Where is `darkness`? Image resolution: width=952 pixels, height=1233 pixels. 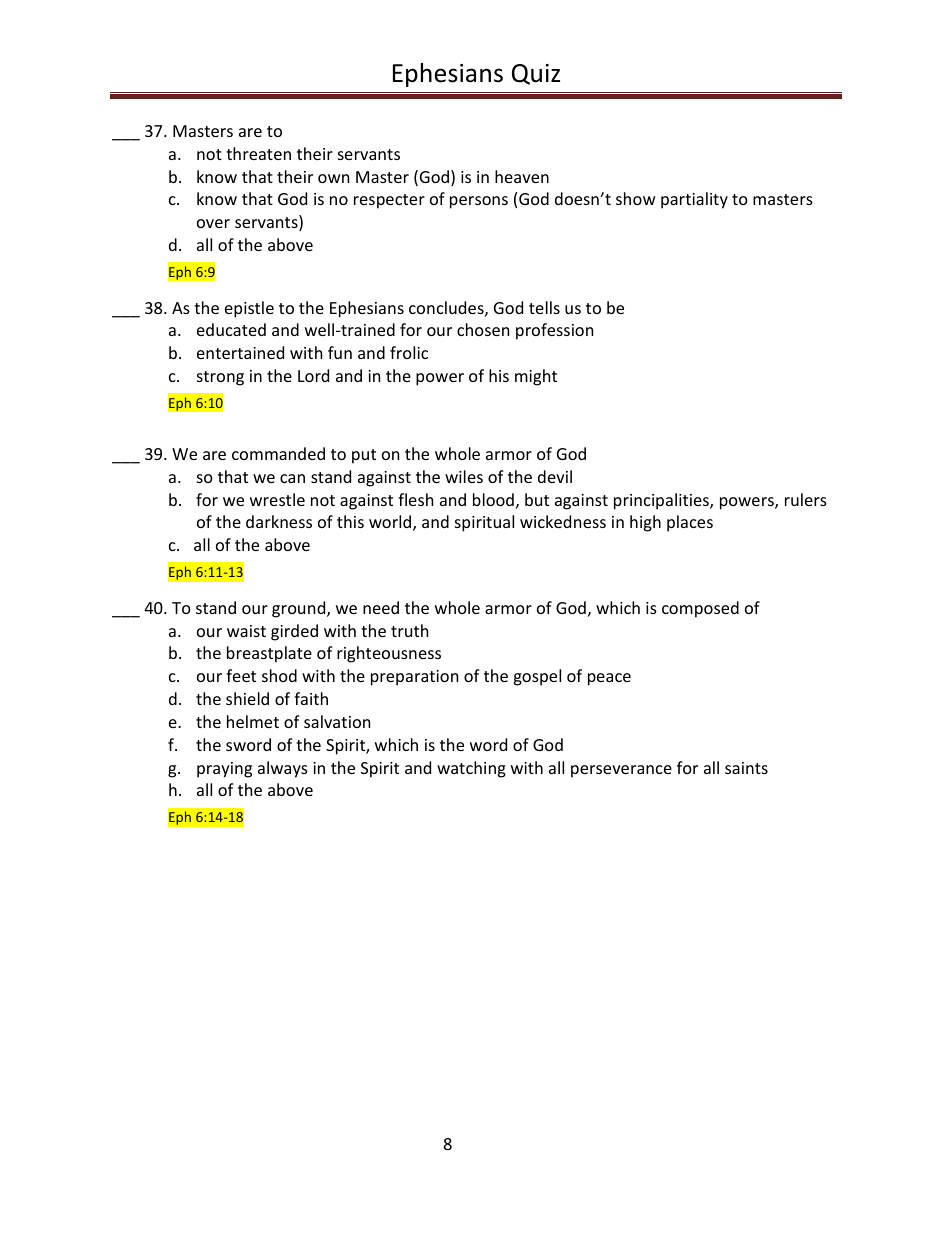 darkness is located at coordinates (279, 521).
